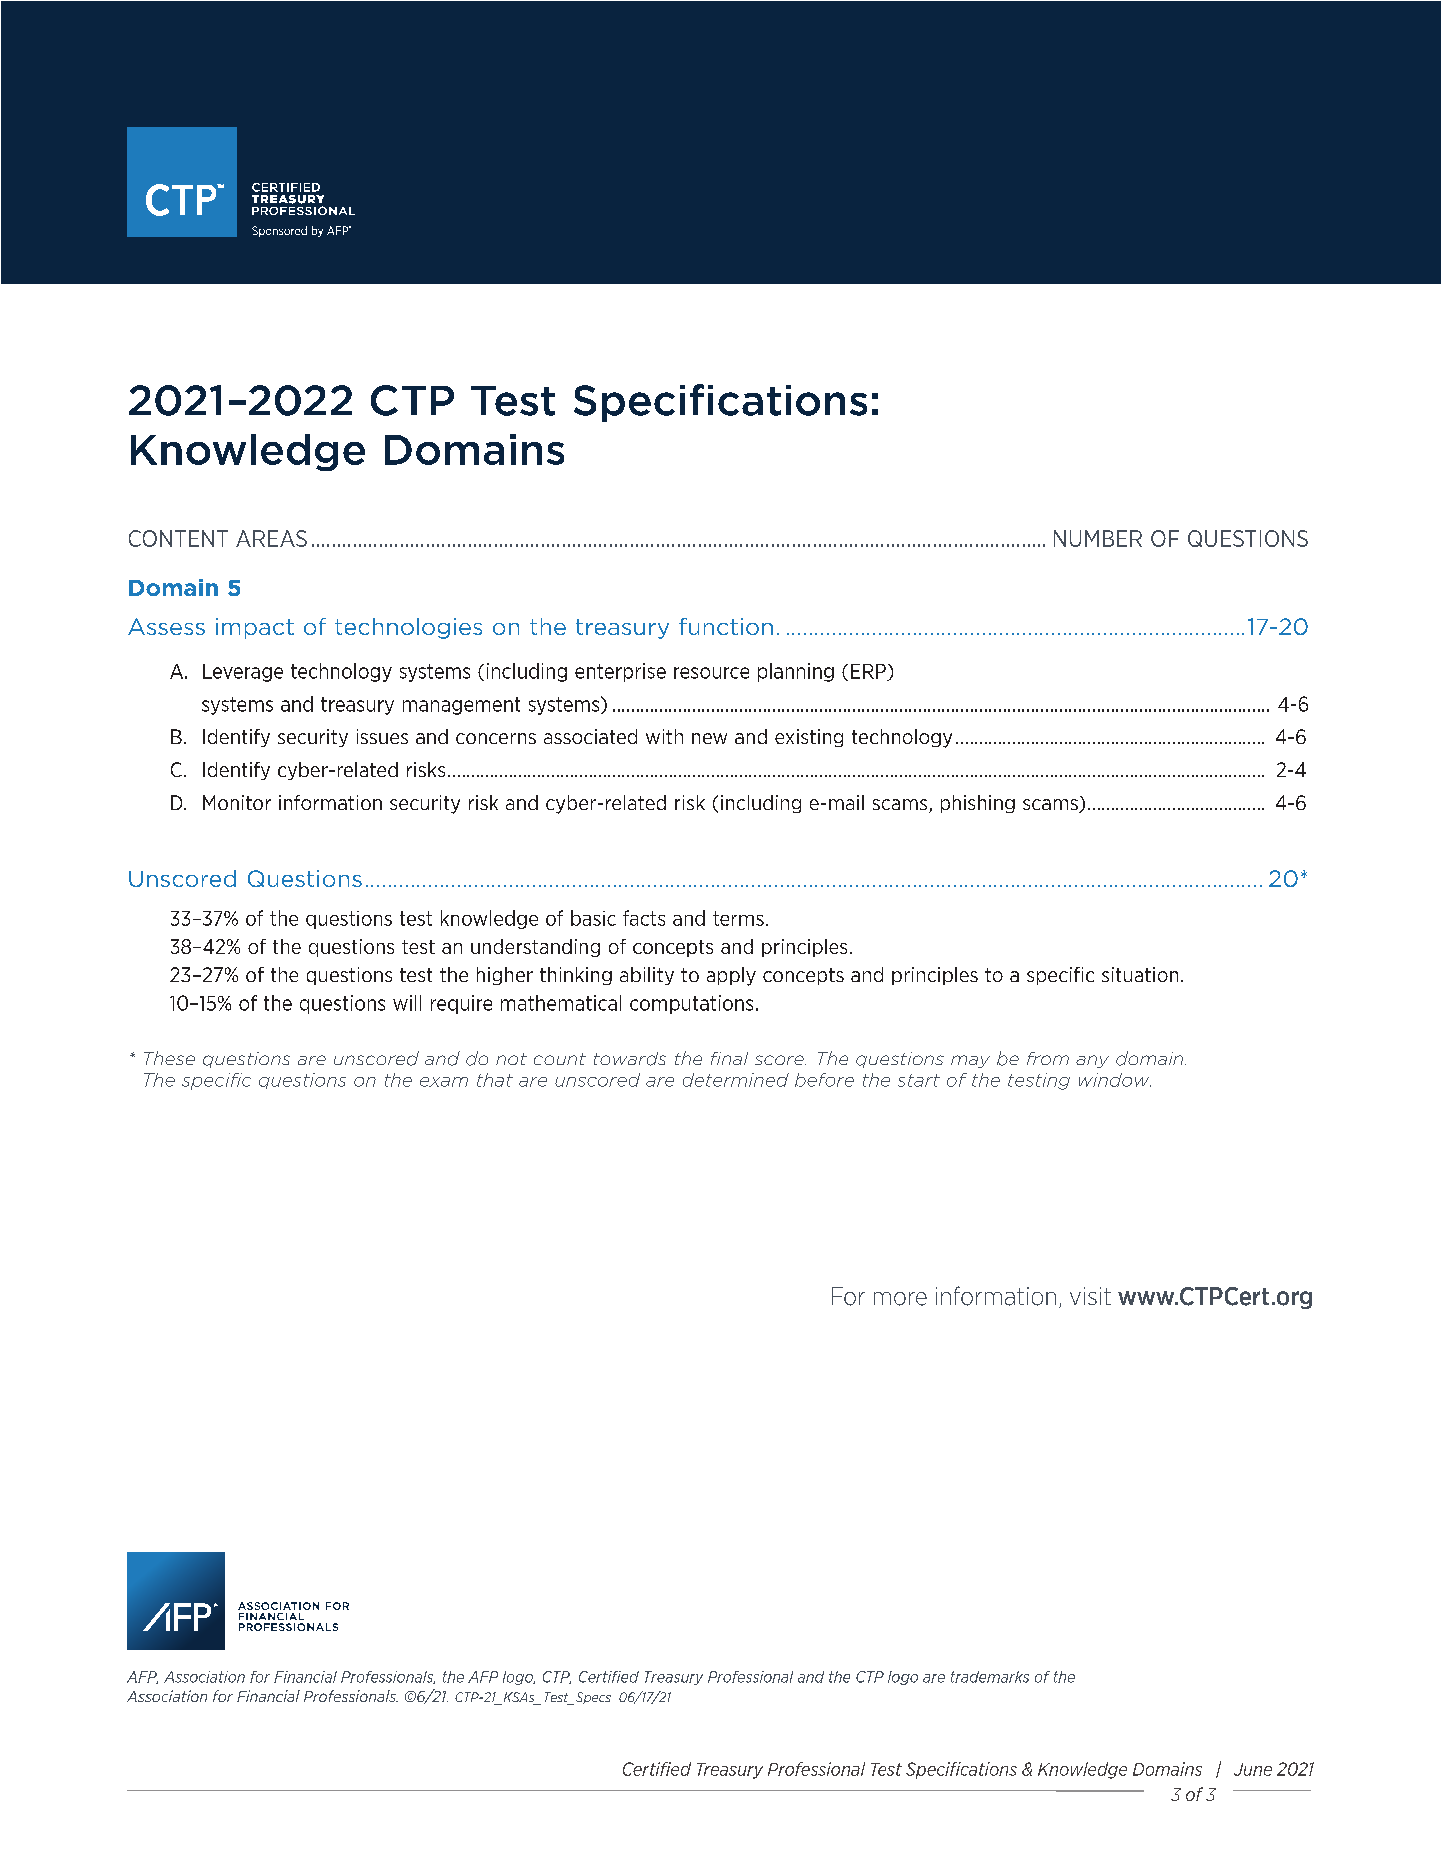 This screenshot has width=1441, height=1864. I want to click on resource, so click(711, 673).
